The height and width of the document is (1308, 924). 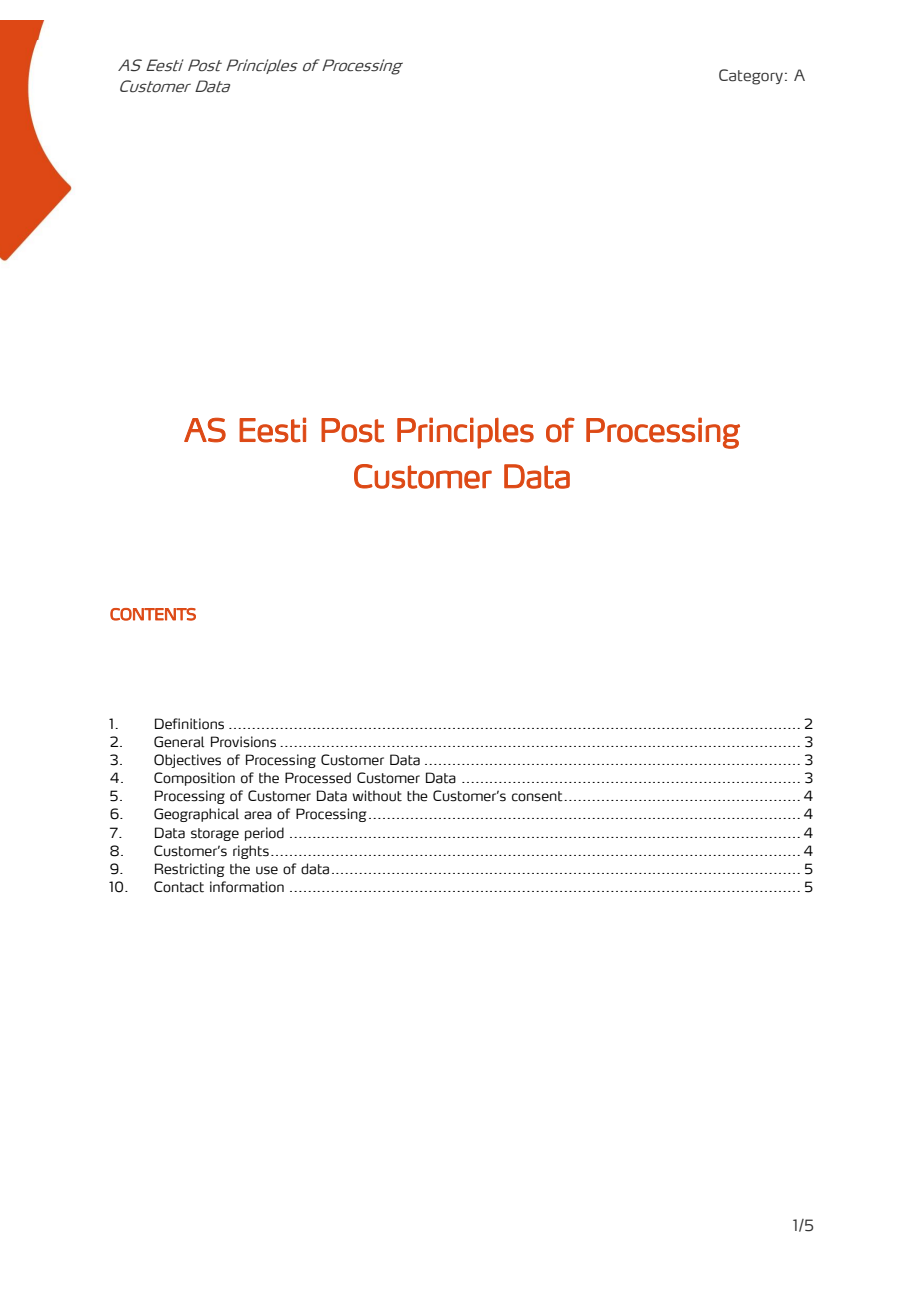 What do you see at coordinates (267, 870) in the document?
I see `use` at bounding box center [267, 870].
